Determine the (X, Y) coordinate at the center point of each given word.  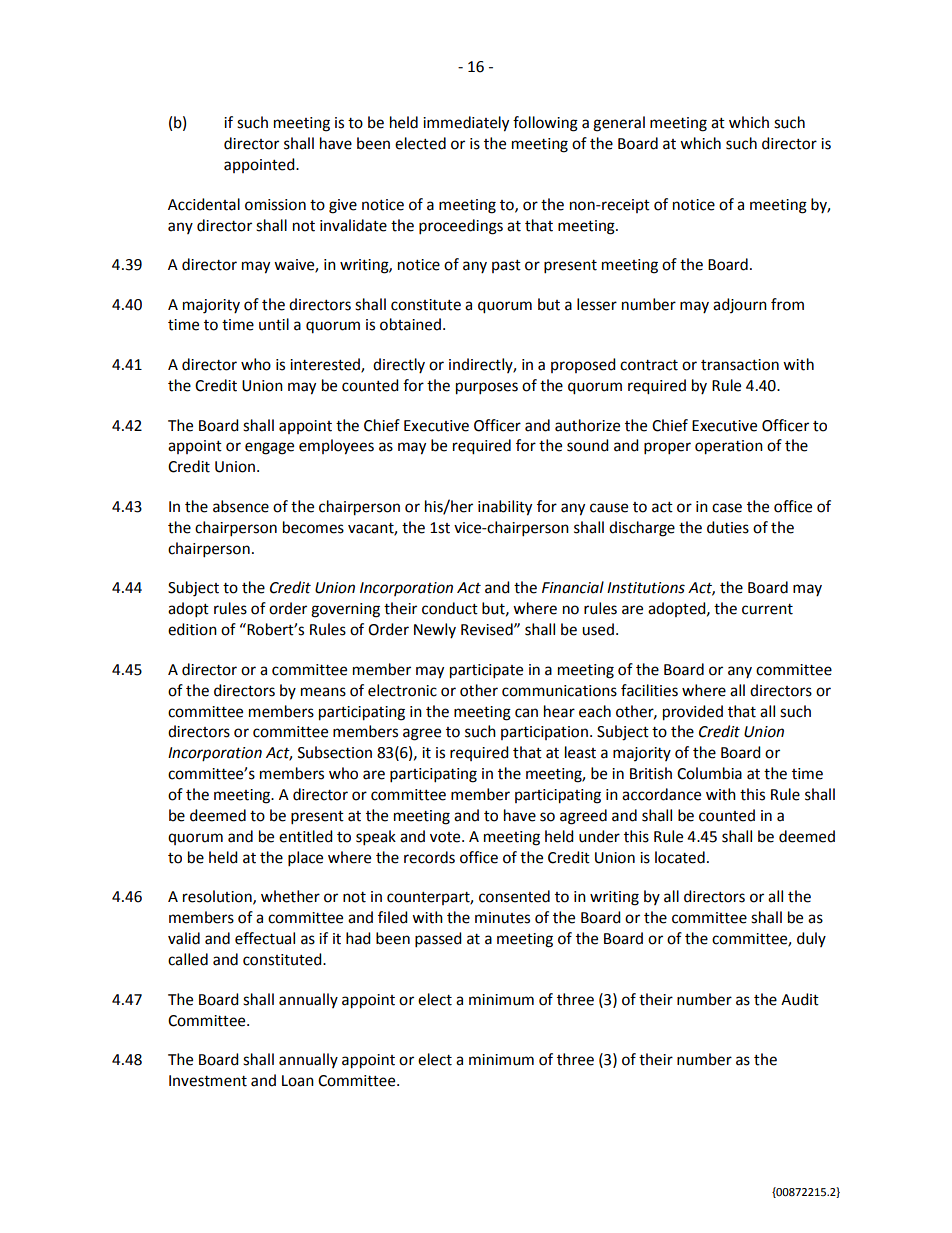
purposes (487, 388)
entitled (306, 836)
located (680, 857)
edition (192, 629)
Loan (298, 1081)
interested (326, 365)
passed (438, 940)
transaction (740, 365)
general (619, 124)
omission (275, 205)
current (767, 609)
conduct (450, 608)
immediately (466, 124)
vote (446, 837)
